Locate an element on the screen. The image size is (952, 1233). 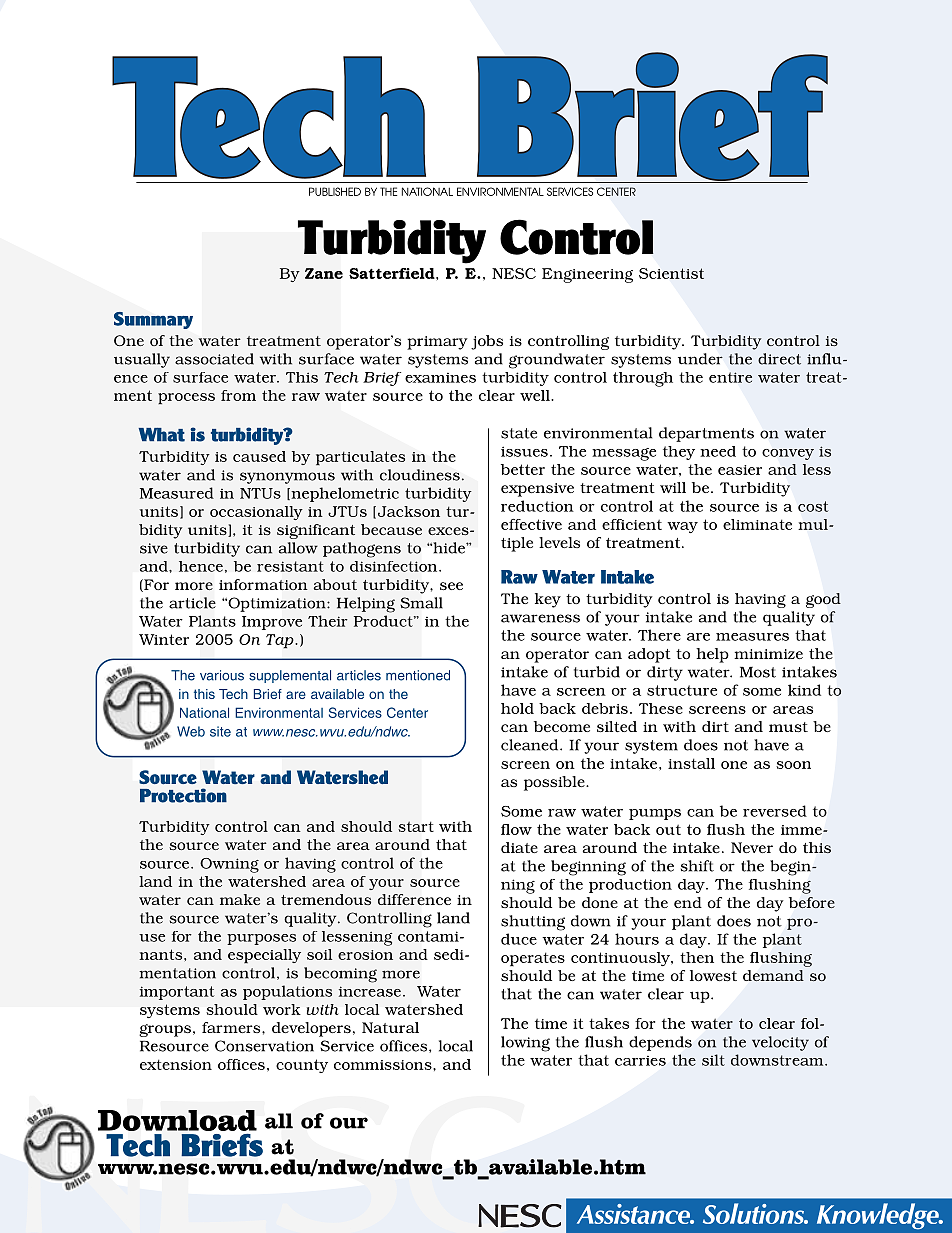
Scientist is located at coordinates (671, 273).
